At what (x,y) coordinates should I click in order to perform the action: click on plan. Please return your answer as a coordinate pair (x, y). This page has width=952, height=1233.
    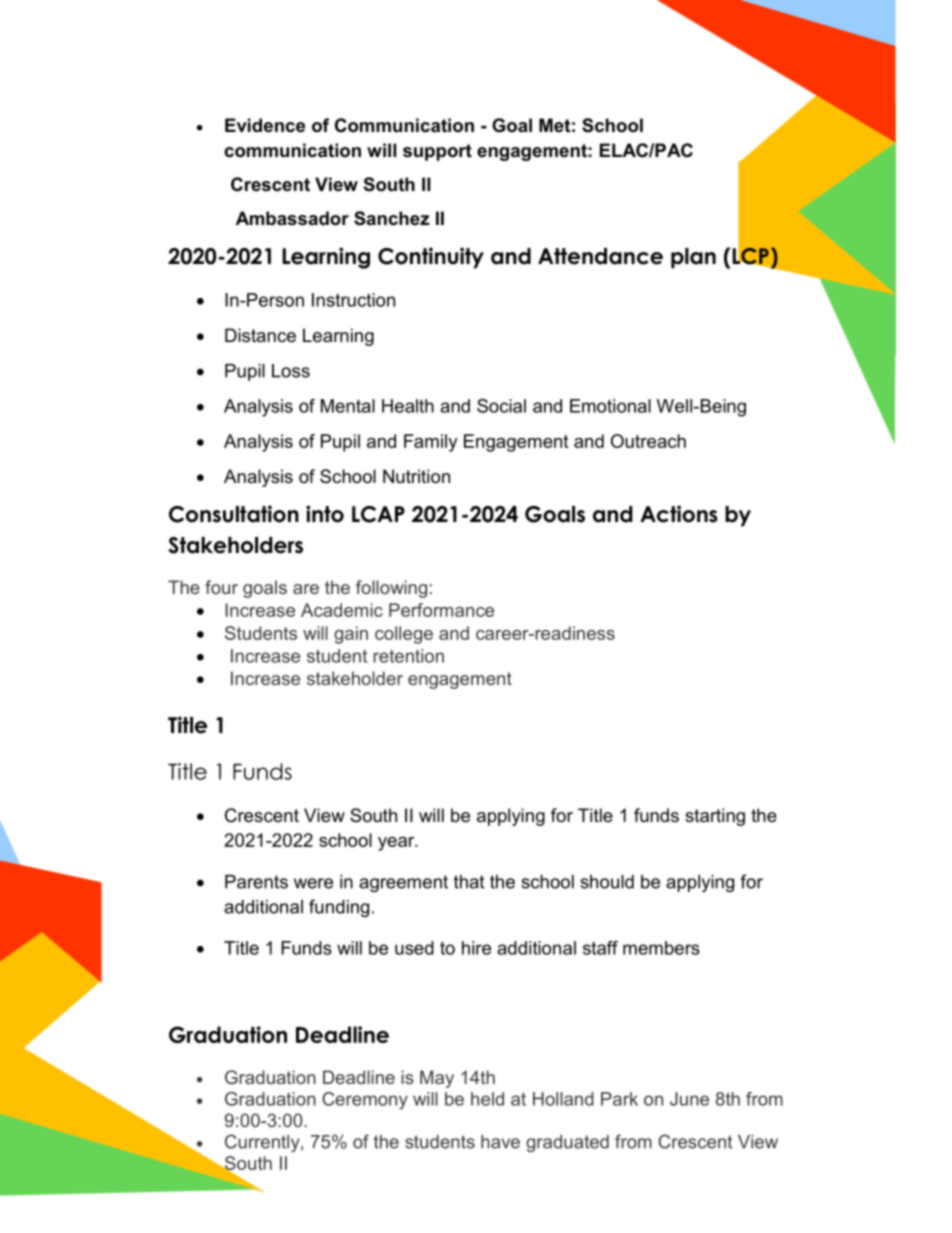
    Looking at the image, I should click on (693, 258).
